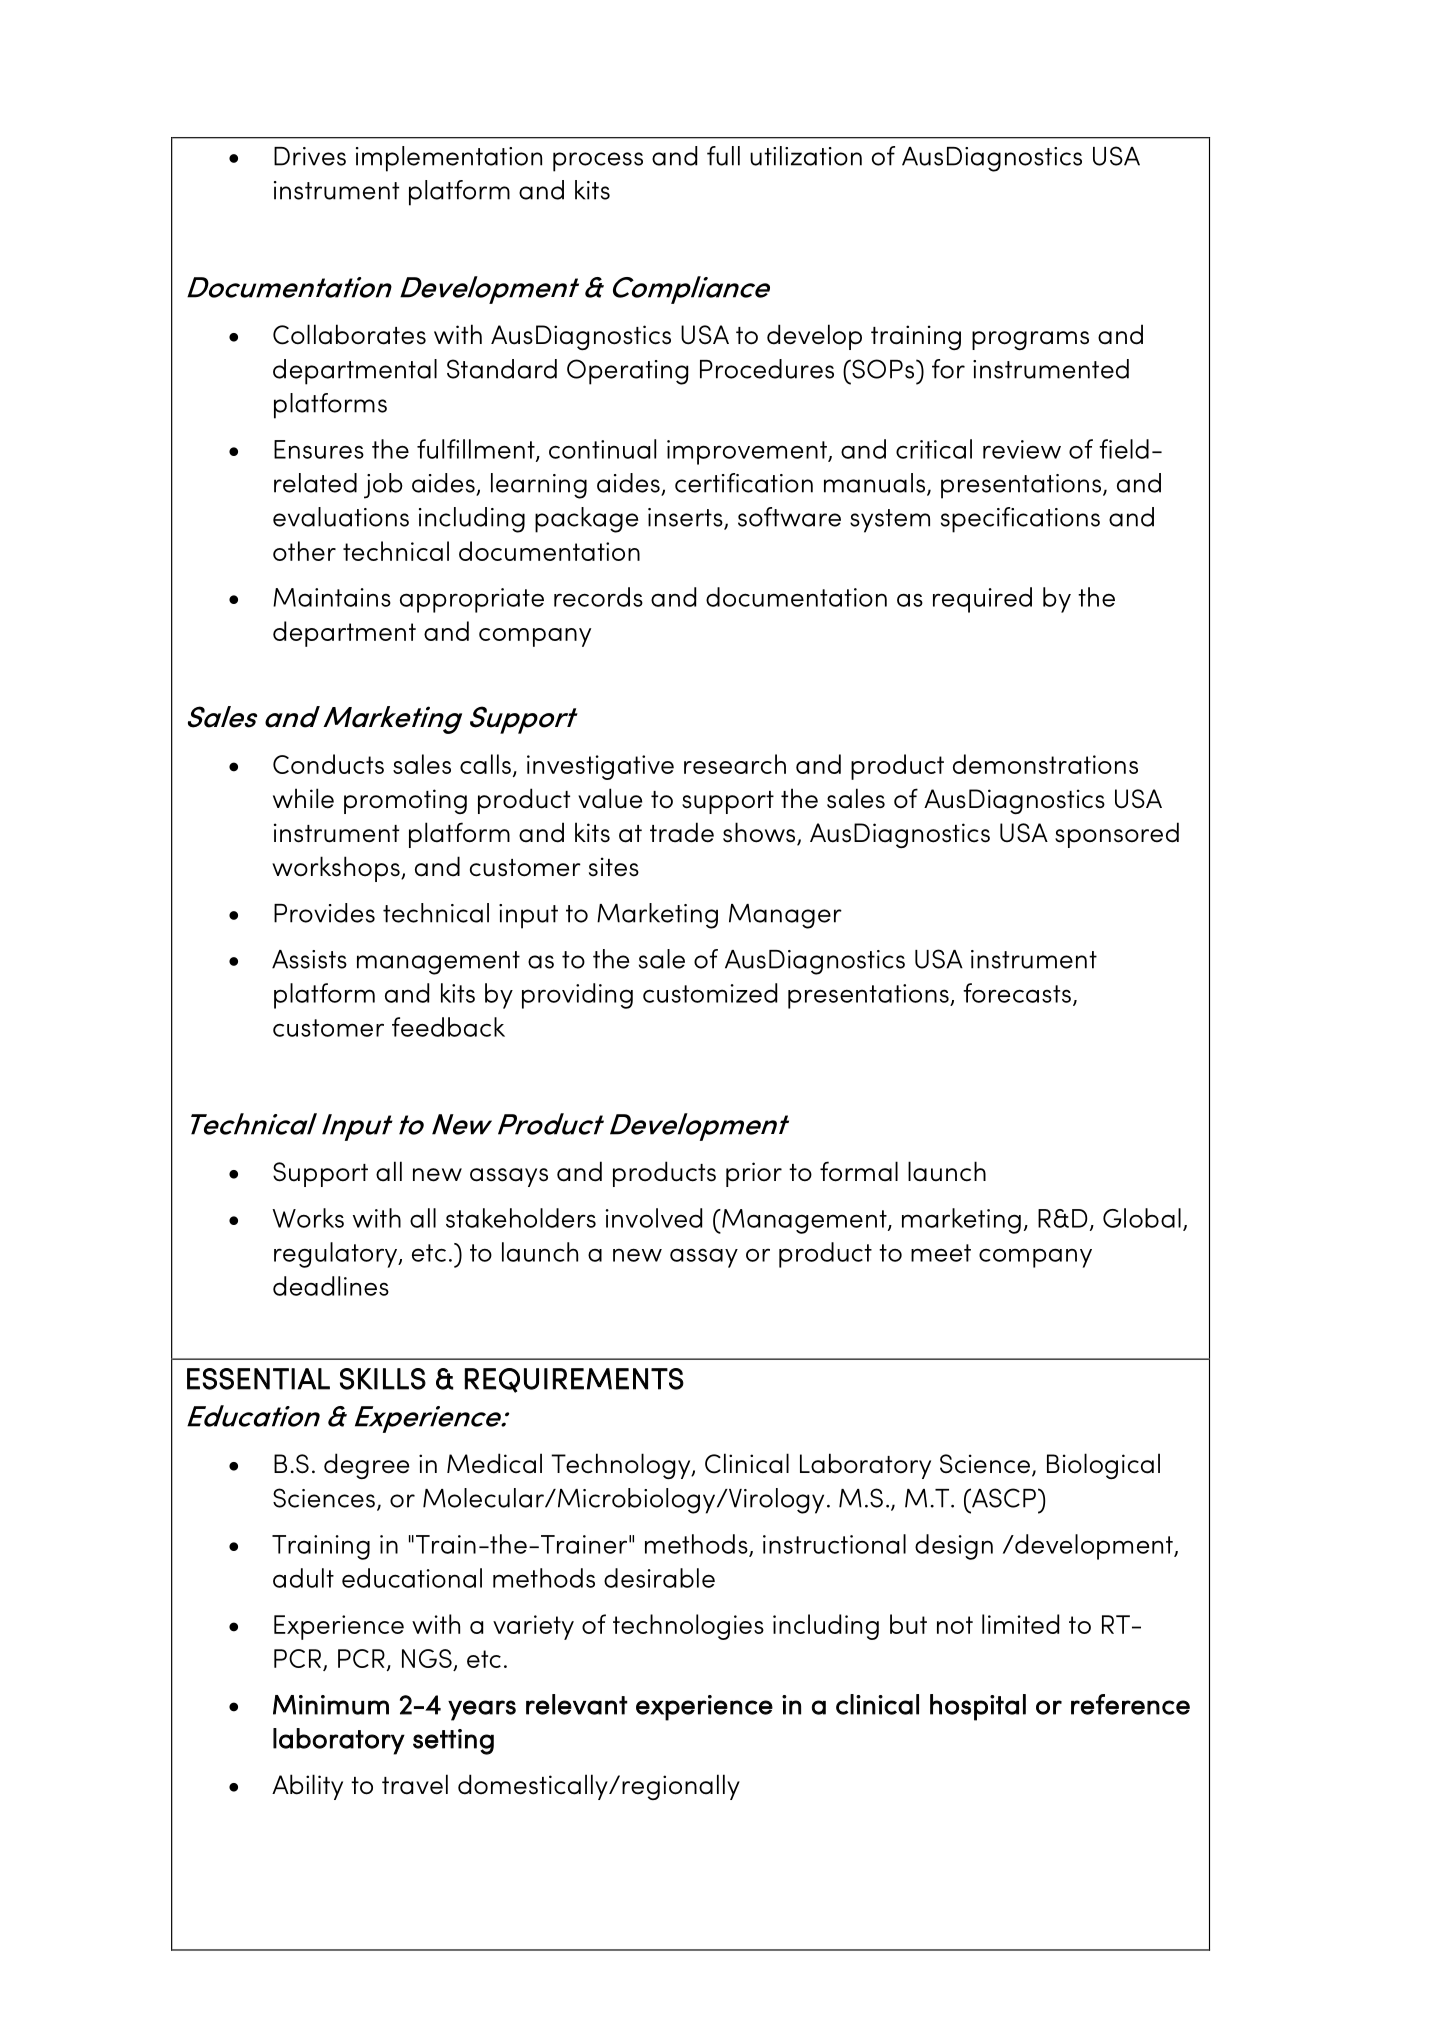 This screenshot has width=1441, height=2038. What do you see at coordinates (723, 156) in the screenshot?
I see `full` at bounding box center [723, 156].
